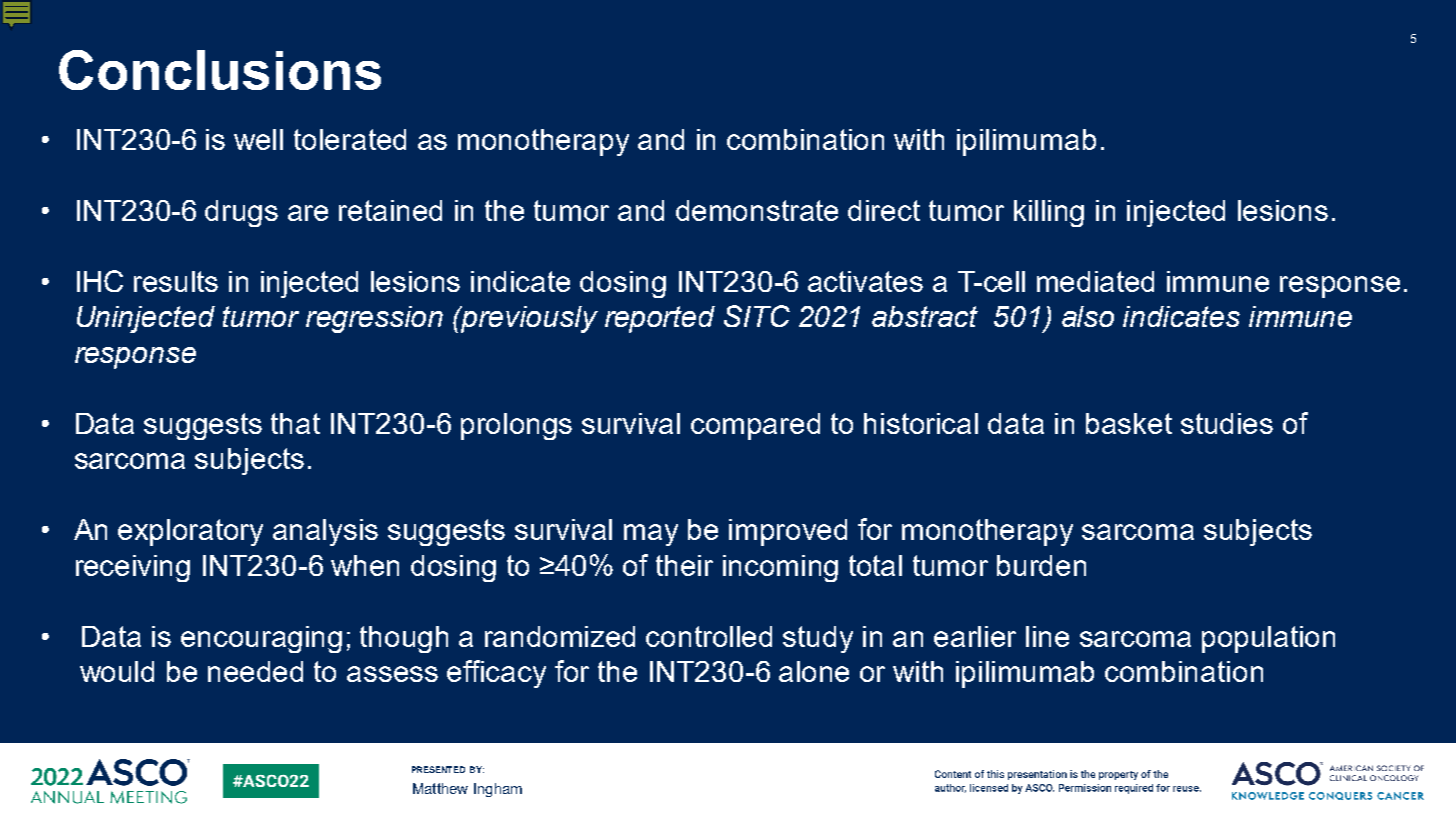  Describe the element at coordinates (1088, 316) in the screenshot. I see `also` at that location.
